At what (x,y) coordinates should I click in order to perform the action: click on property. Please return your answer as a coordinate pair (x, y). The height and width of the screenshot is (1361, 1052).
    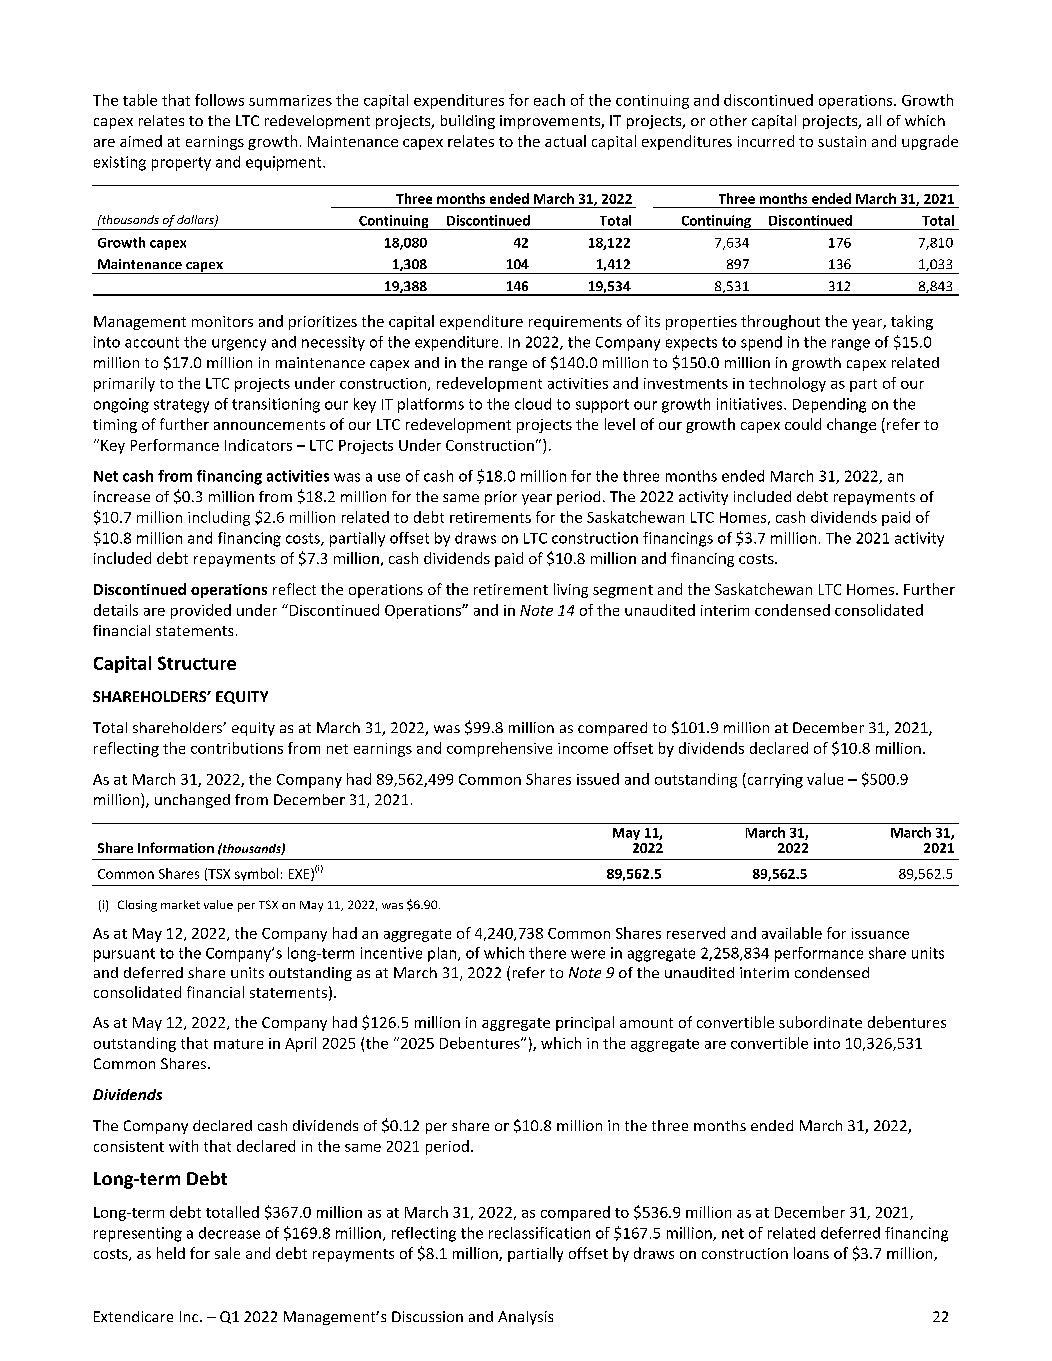
    Looking at the image, I should click on (181, 164).
